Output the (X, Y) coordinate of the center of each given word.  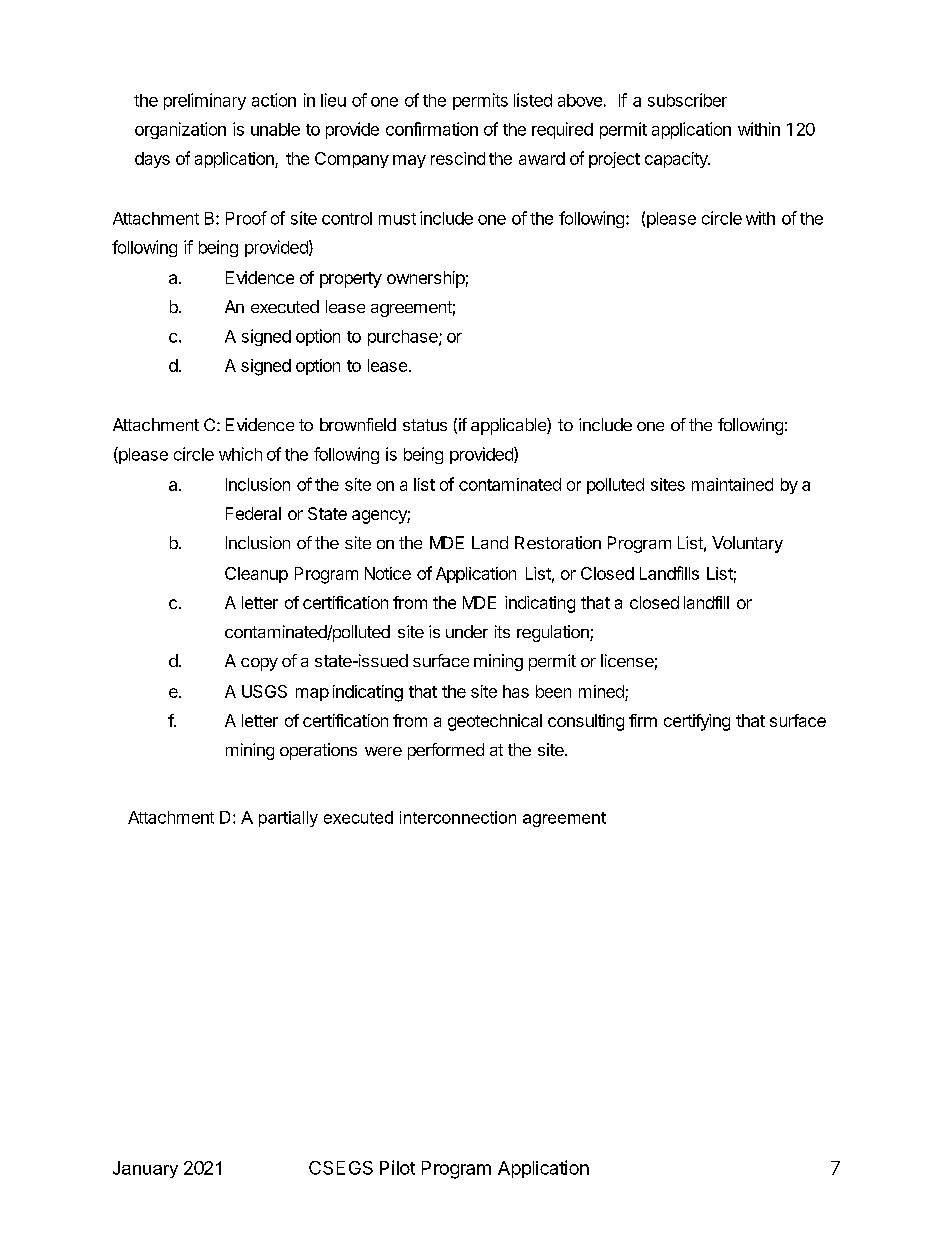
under (467, 631)
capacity (677, 160)
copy (259, 664)
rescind (458, 158)
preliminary (205, 101)
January (145, 1169)
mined (601, 691)
